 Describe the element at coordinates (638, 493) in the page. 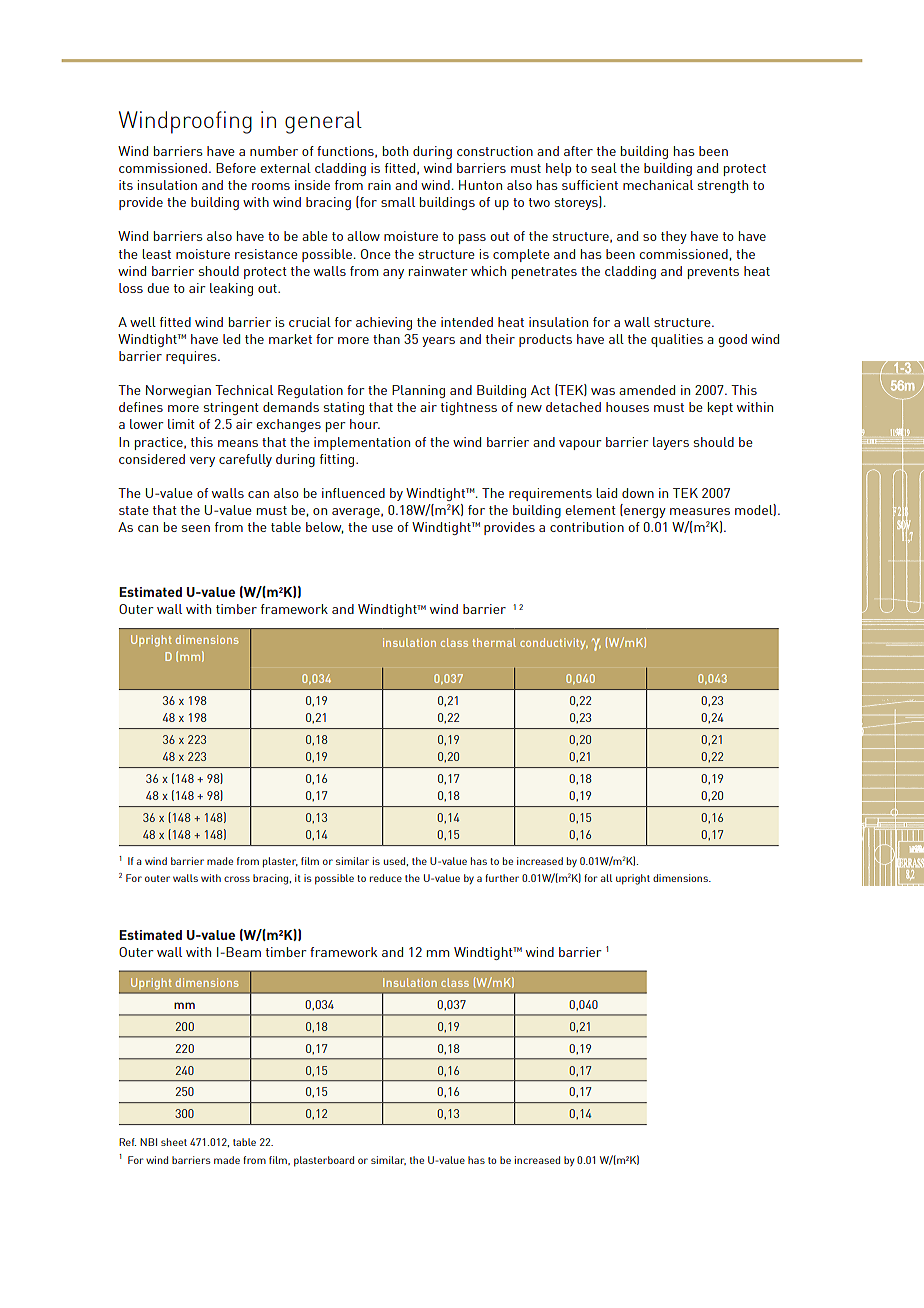

I see `down` at that location.
